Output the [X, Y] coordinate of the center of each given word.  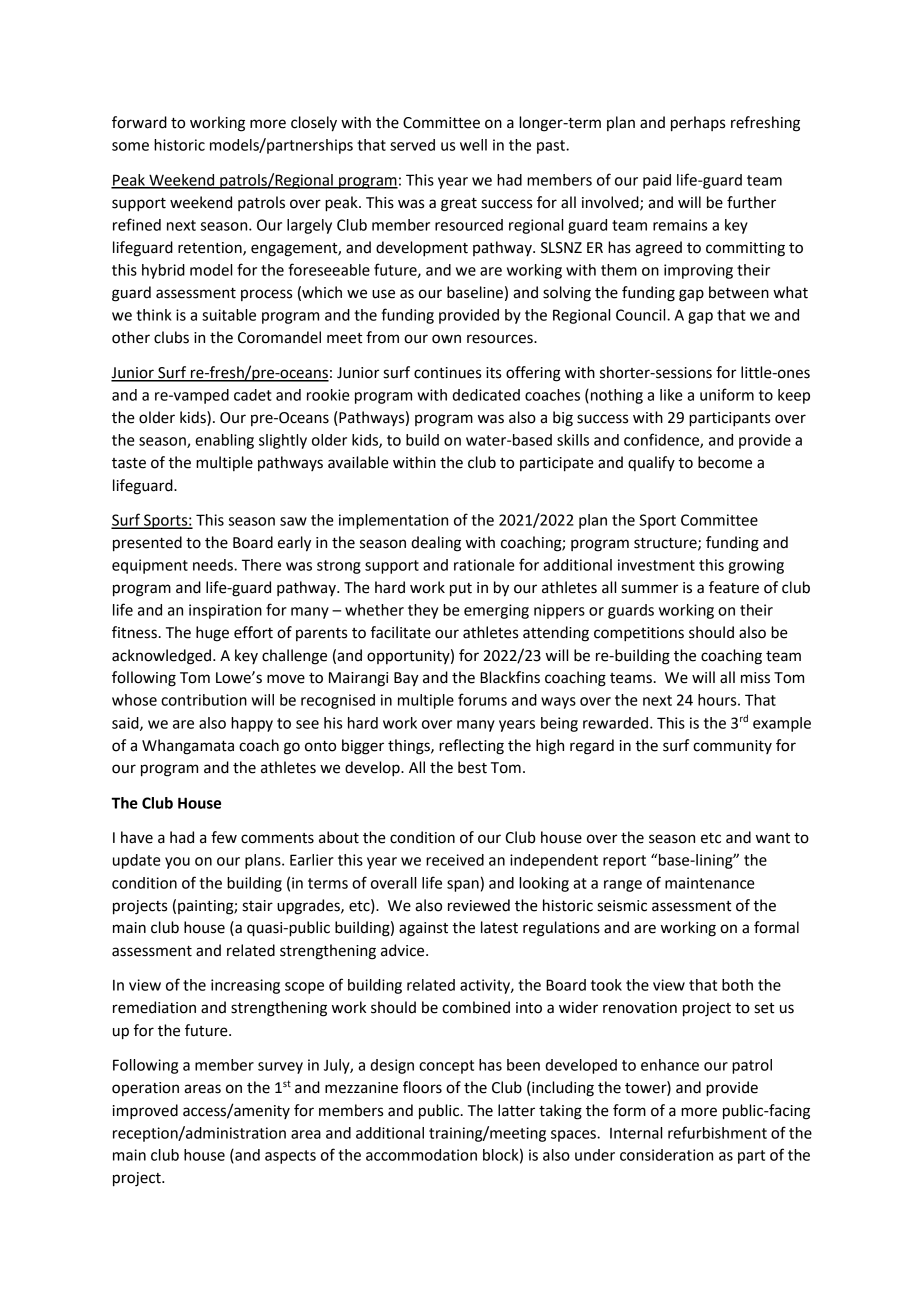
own [446, 339]
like [671, 395]
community [732, 747]
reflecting [471, 747]
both [737, 985]
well [473, 145]
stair [257, 906]
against [423, 929]
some [130, 146]
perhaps [698, 124]
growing [756, 566]
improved [145, 1112]
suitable [229, 315]
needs [214, 565]
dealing [436, 544]
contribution [204, 700]
